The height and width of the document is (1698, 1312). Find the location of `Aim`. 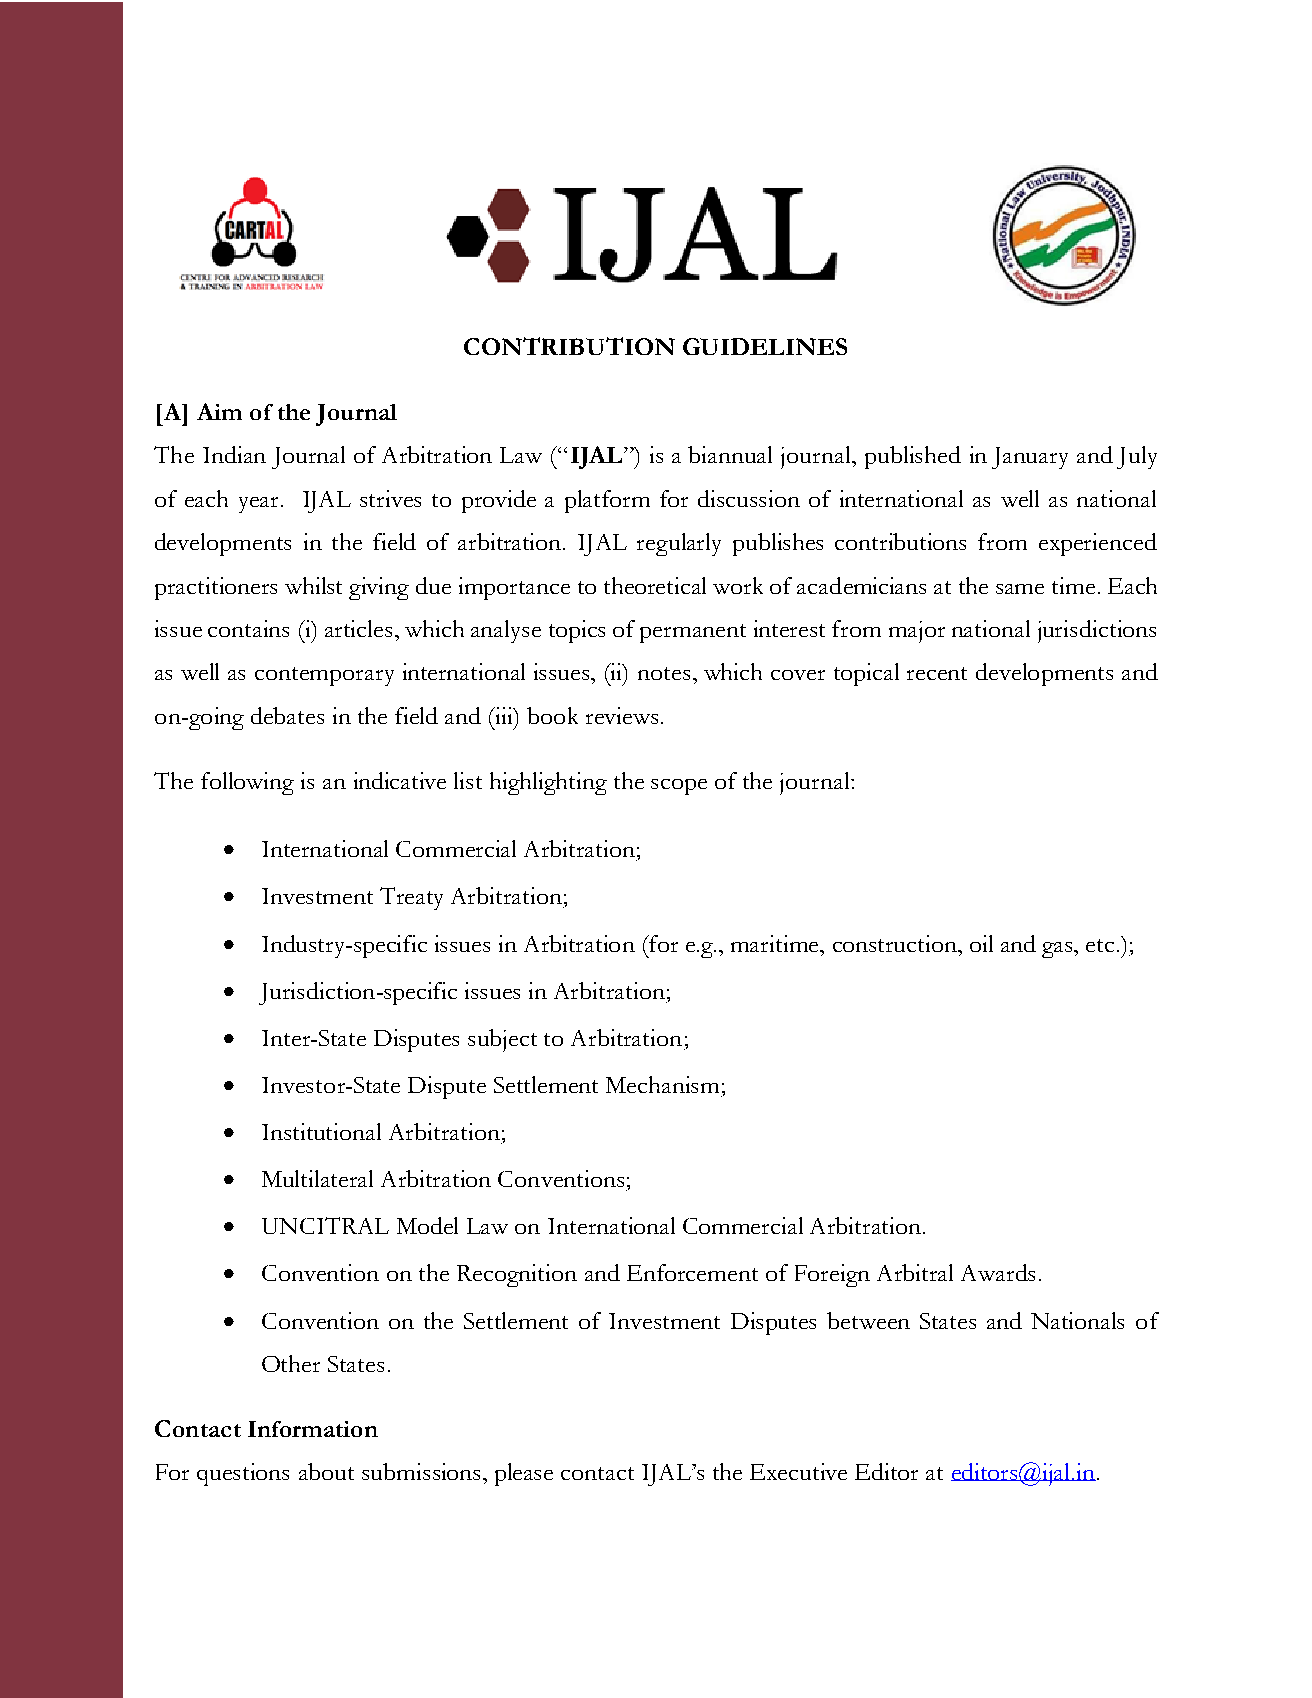

Aim is located at coordinates (219, 411).
